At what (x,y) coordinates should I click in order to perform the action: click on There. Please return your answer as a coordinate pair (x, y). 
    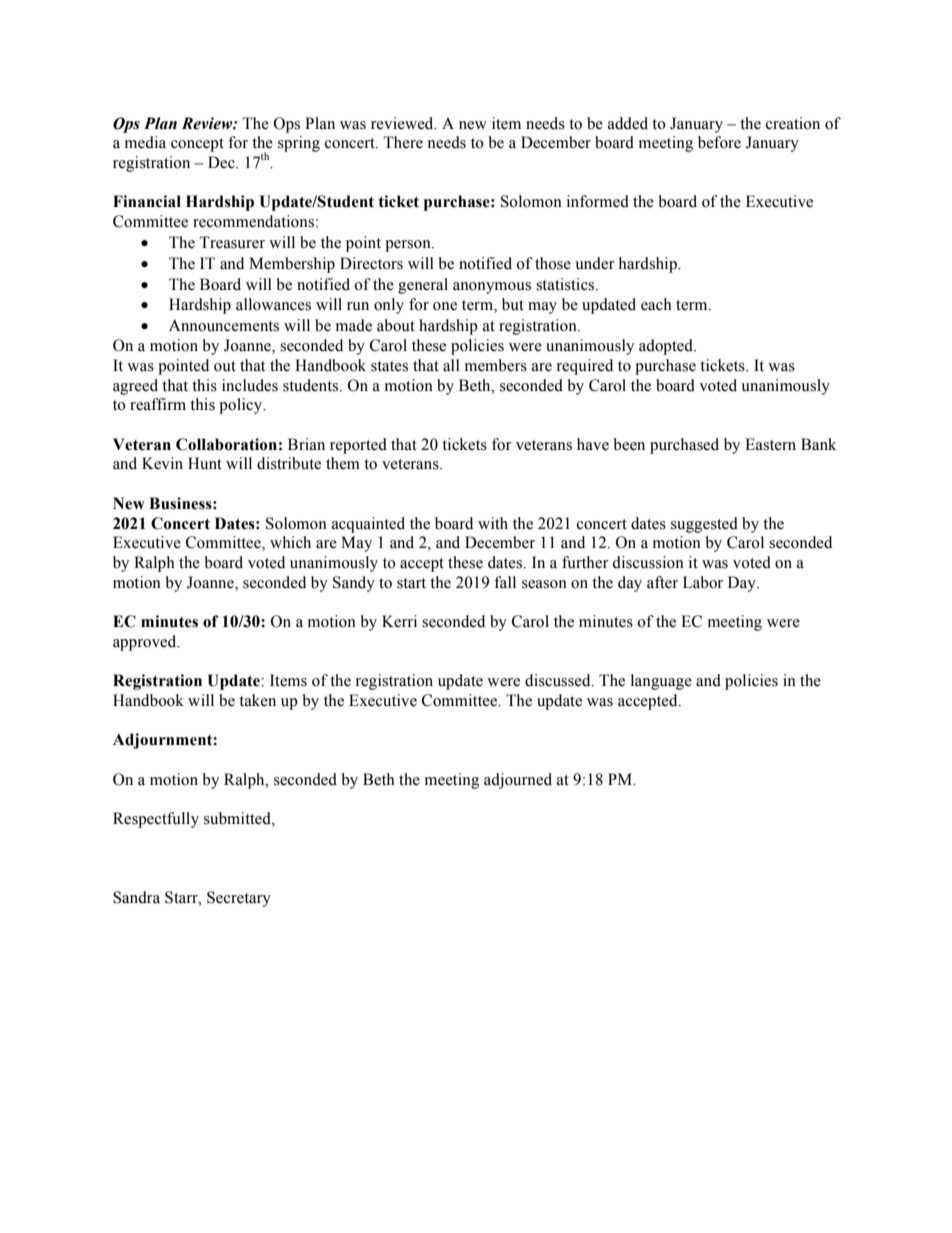
    Looking at the image, I should click on (403, 142).
